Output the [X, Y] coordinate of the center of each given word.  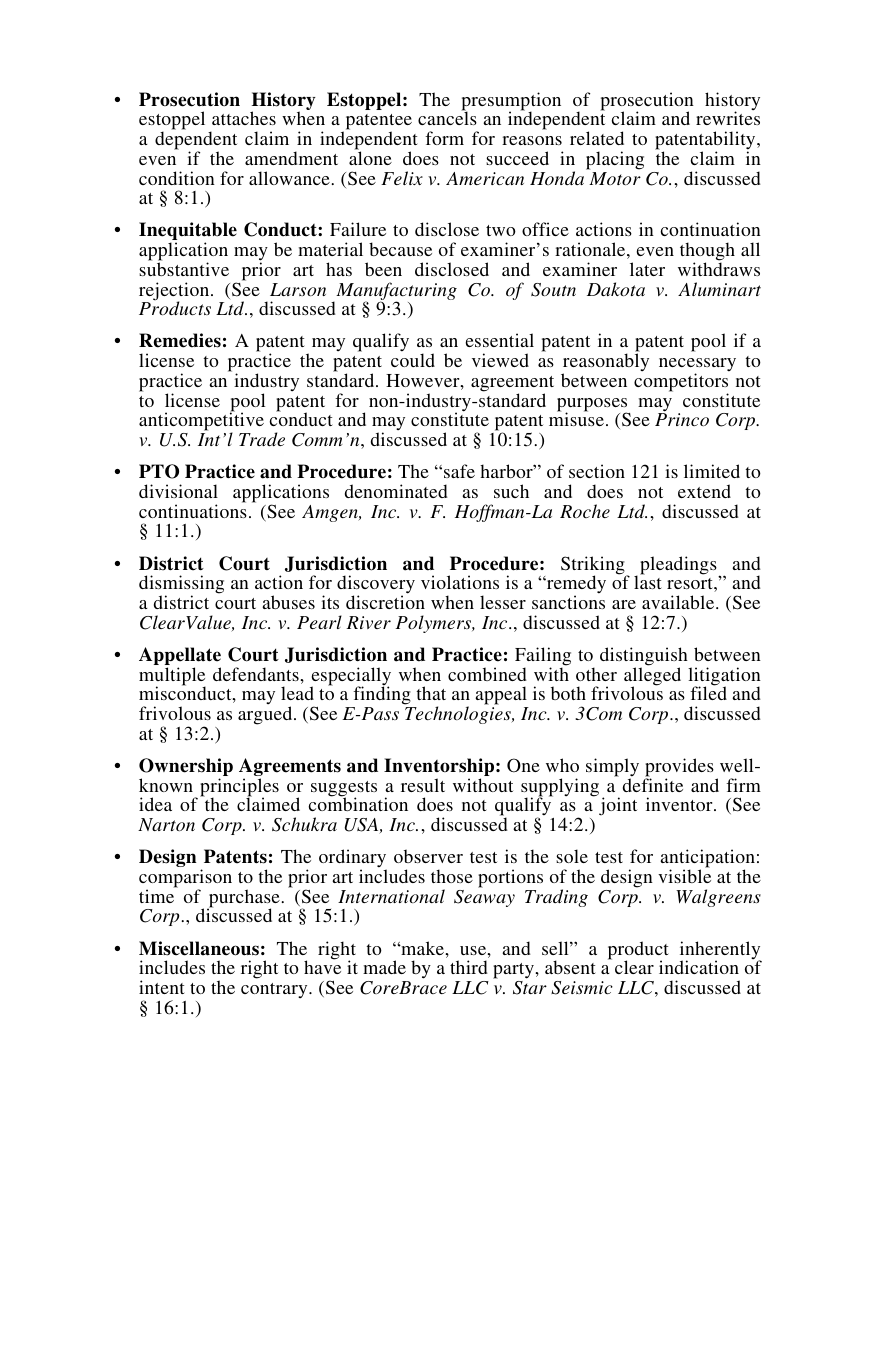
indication [699, 967]
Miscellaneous [199, 948]
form [444, 138]
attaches [244, 118]
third [469, 967]
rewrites [728, 118]
